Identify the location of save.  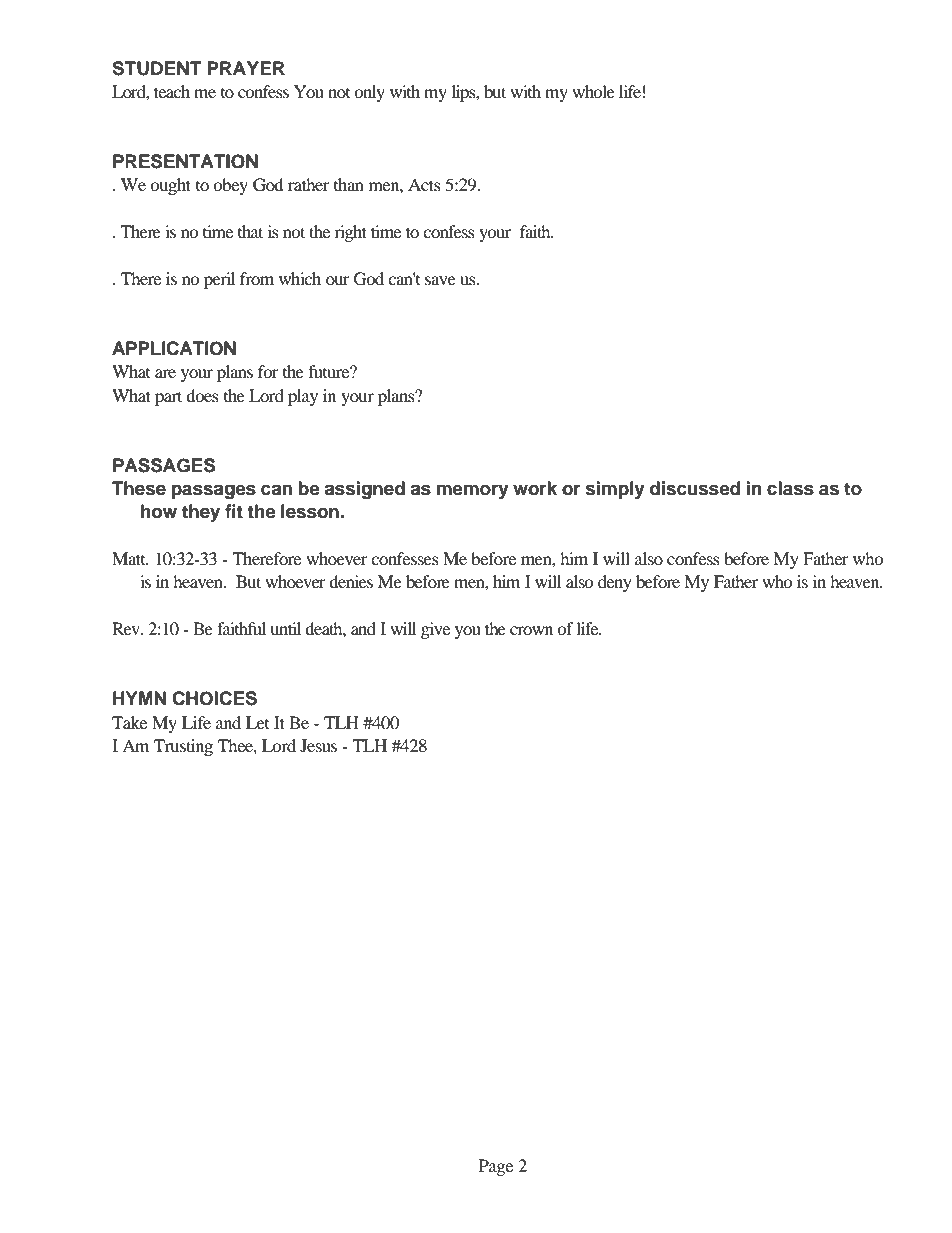
(440, 280).
